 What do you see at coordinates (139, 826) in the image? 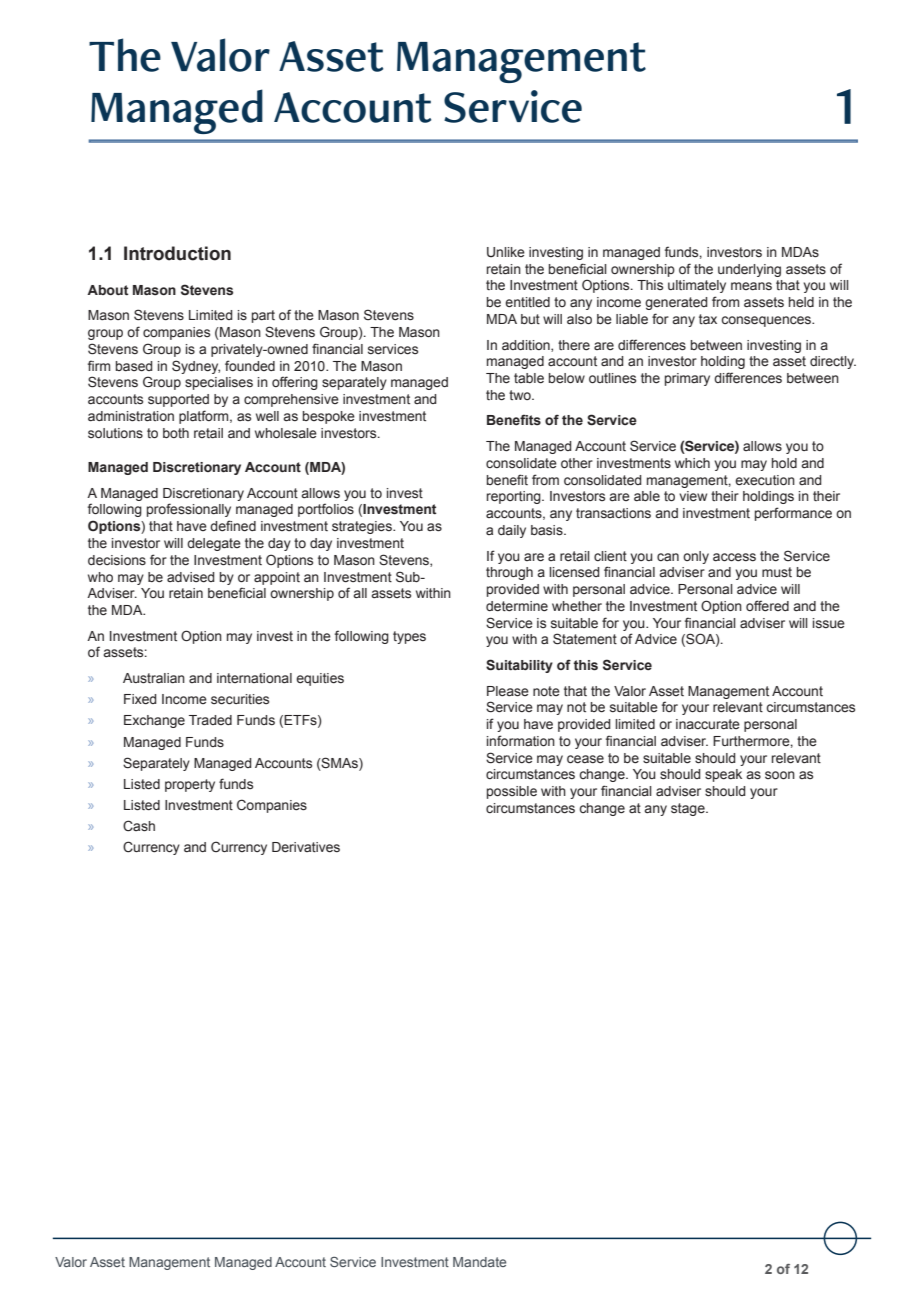
I see `Cash` at bounding box center [139, 826].
